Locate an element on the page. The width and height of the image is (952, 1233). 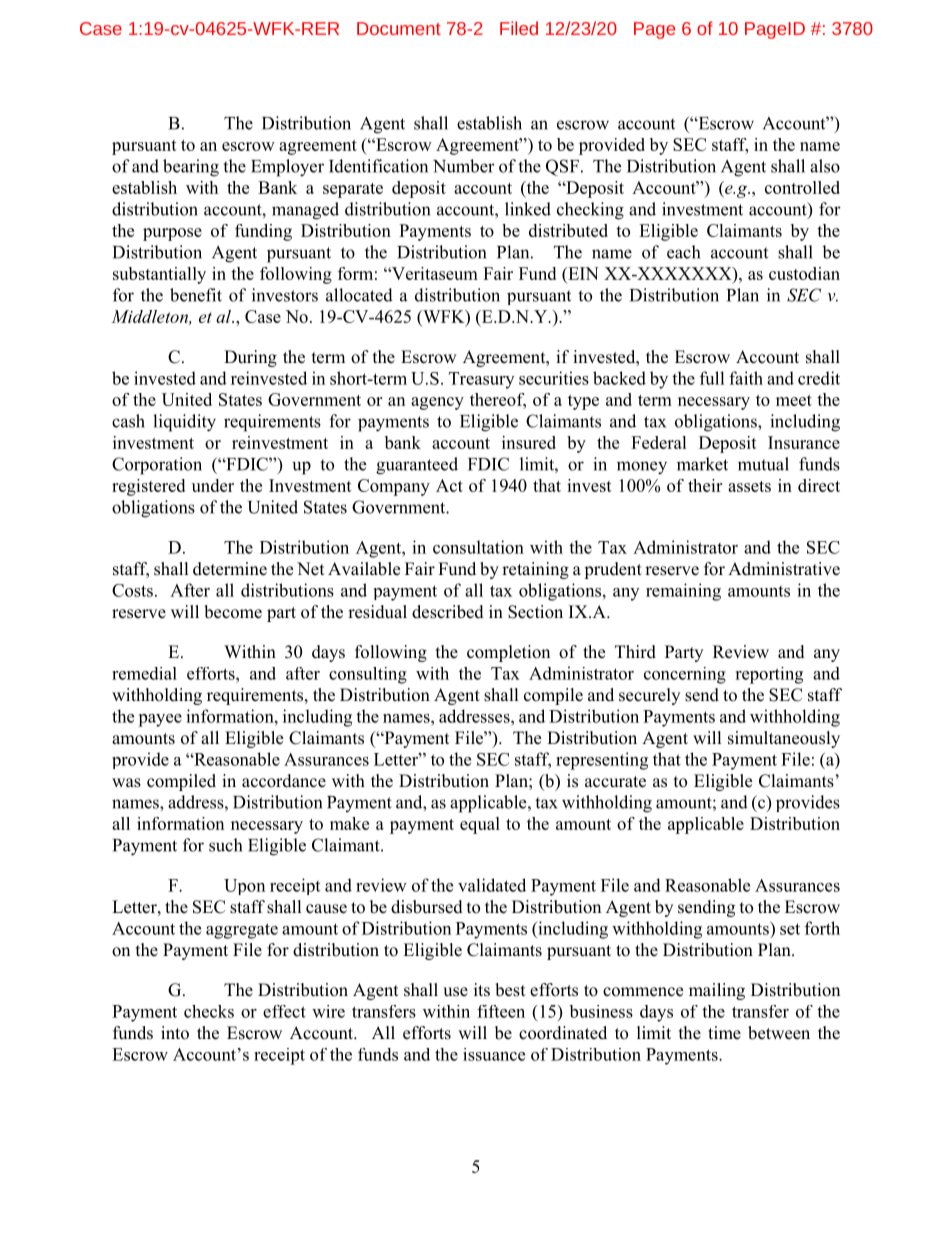
mutual is located at coordinates (763, 464).
